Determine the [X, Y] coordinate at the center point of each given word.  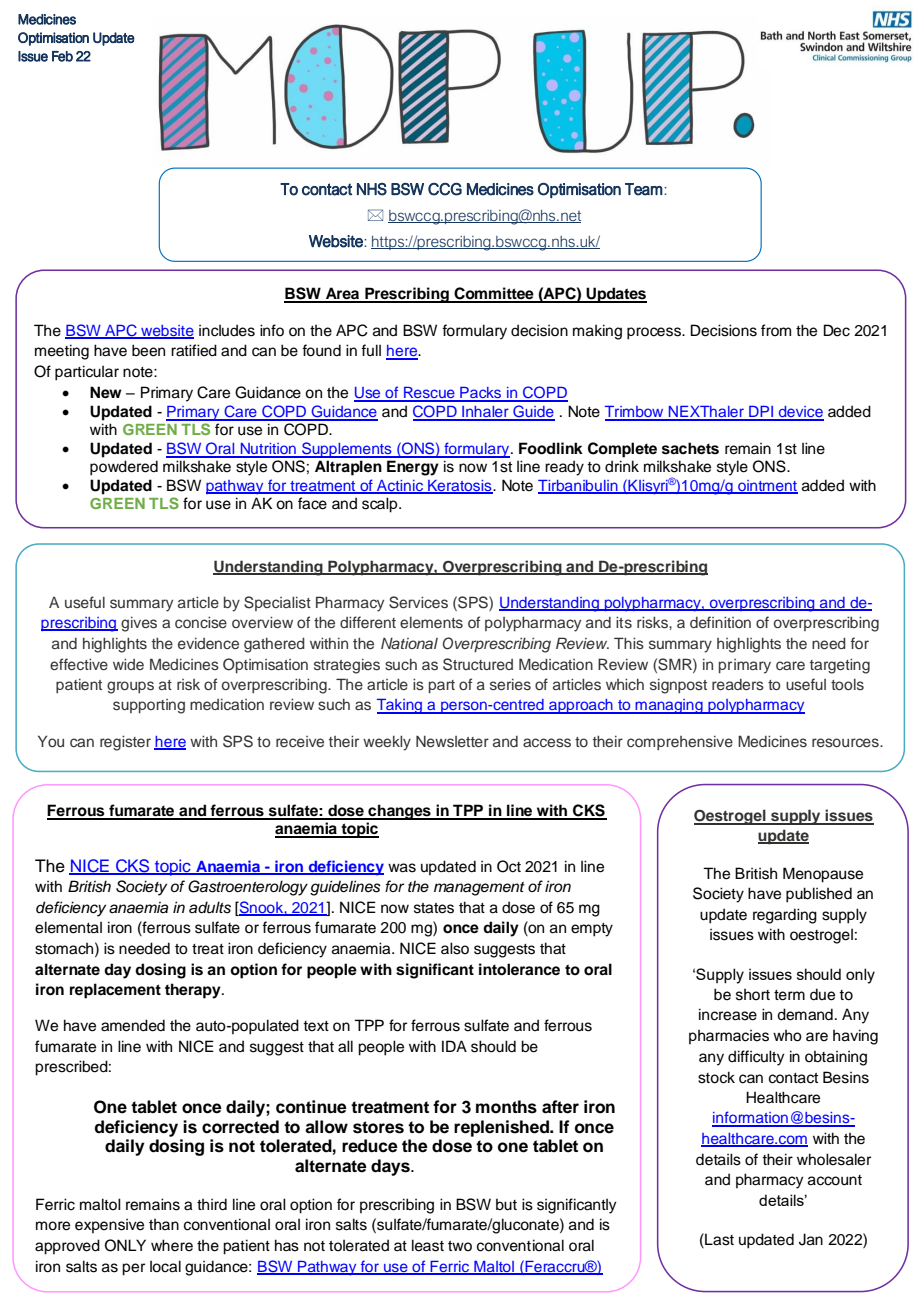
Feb [62, 56]
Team [644, 189]
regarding [785, 916]
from [776, 330]
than [164, 1224]
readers [738, 684]
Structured [478, 664]
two [460, 1246]
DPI [761, 413]
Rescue [429, 394]
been [148, 350]
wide [128, 664]
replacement [115, 991]
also [455, 948]
